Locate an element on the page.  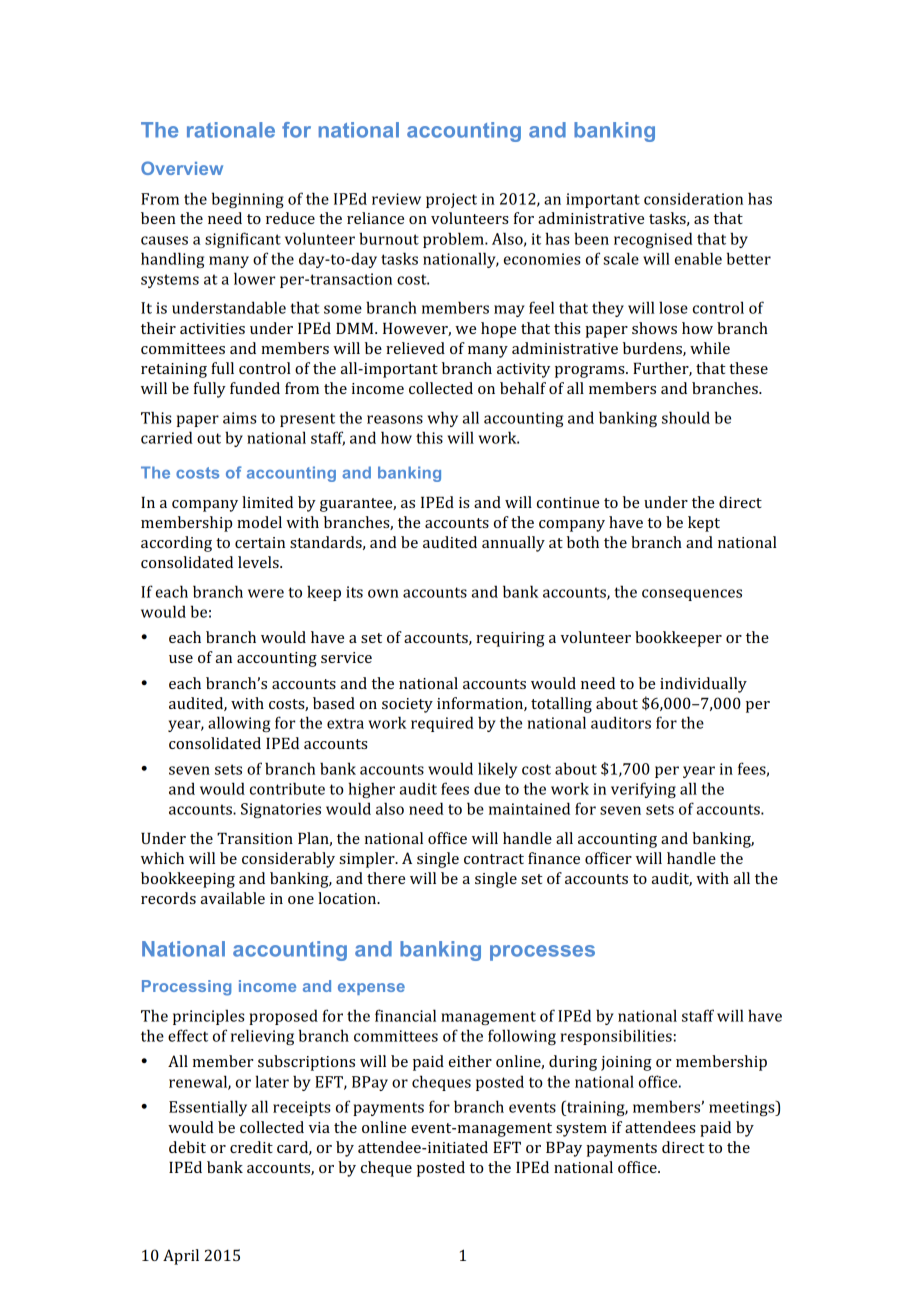
via is located at coordinates (319, 1127).
